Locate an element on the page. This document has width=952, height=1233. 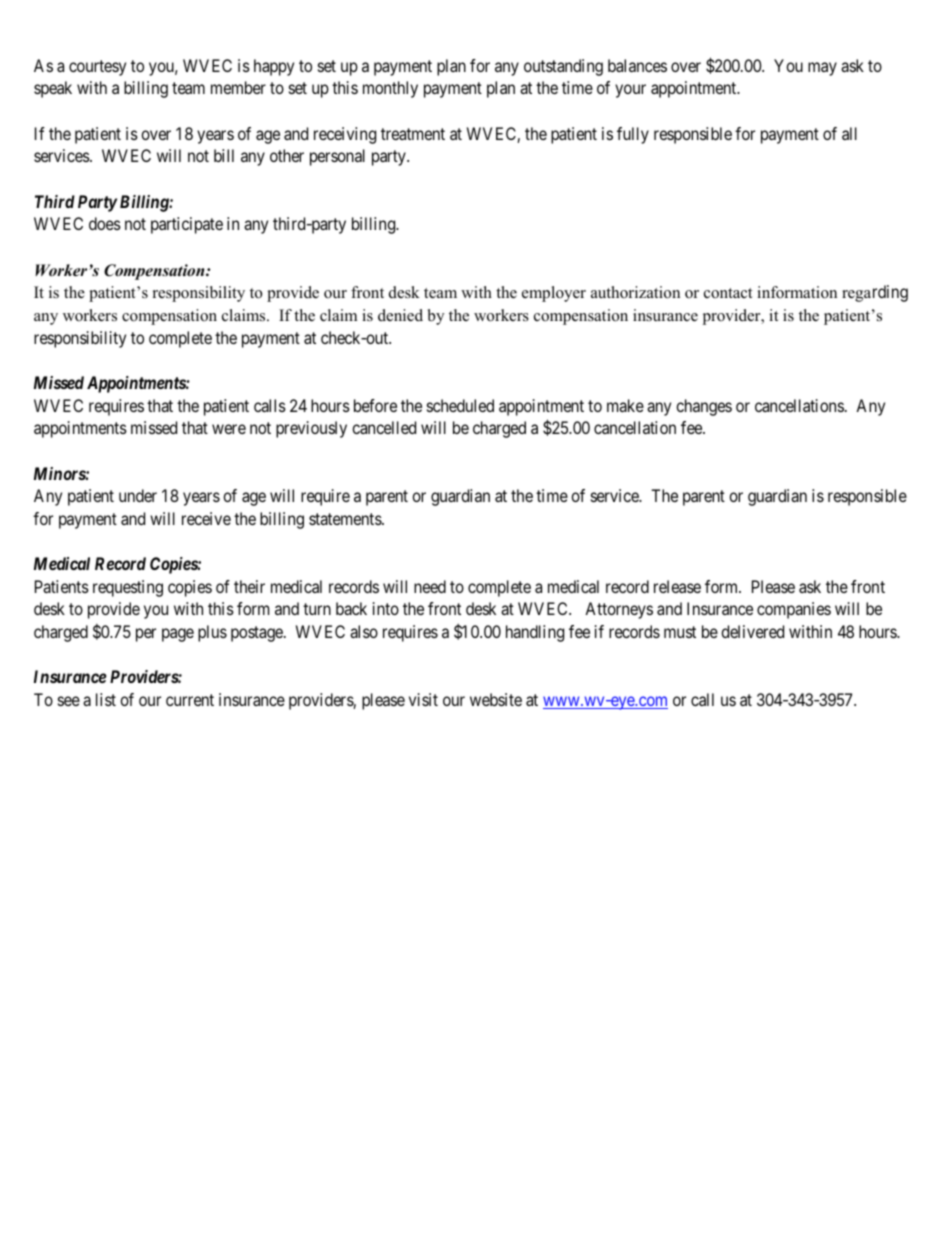
changes is located at coordinates (704, 407).
